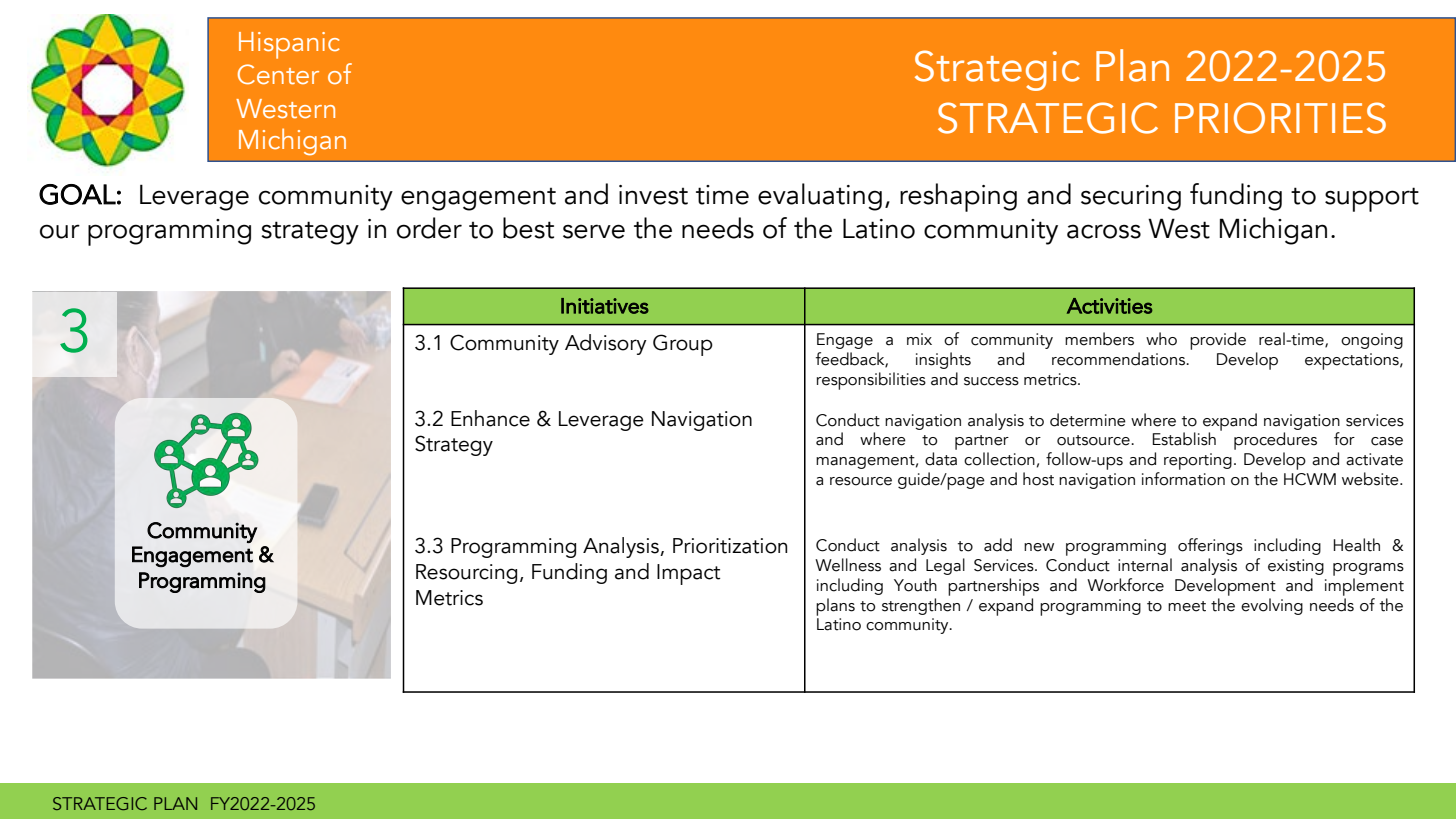  Describe the element at coordinates (1275, 441) in the document. I see `procedures` at that location.
